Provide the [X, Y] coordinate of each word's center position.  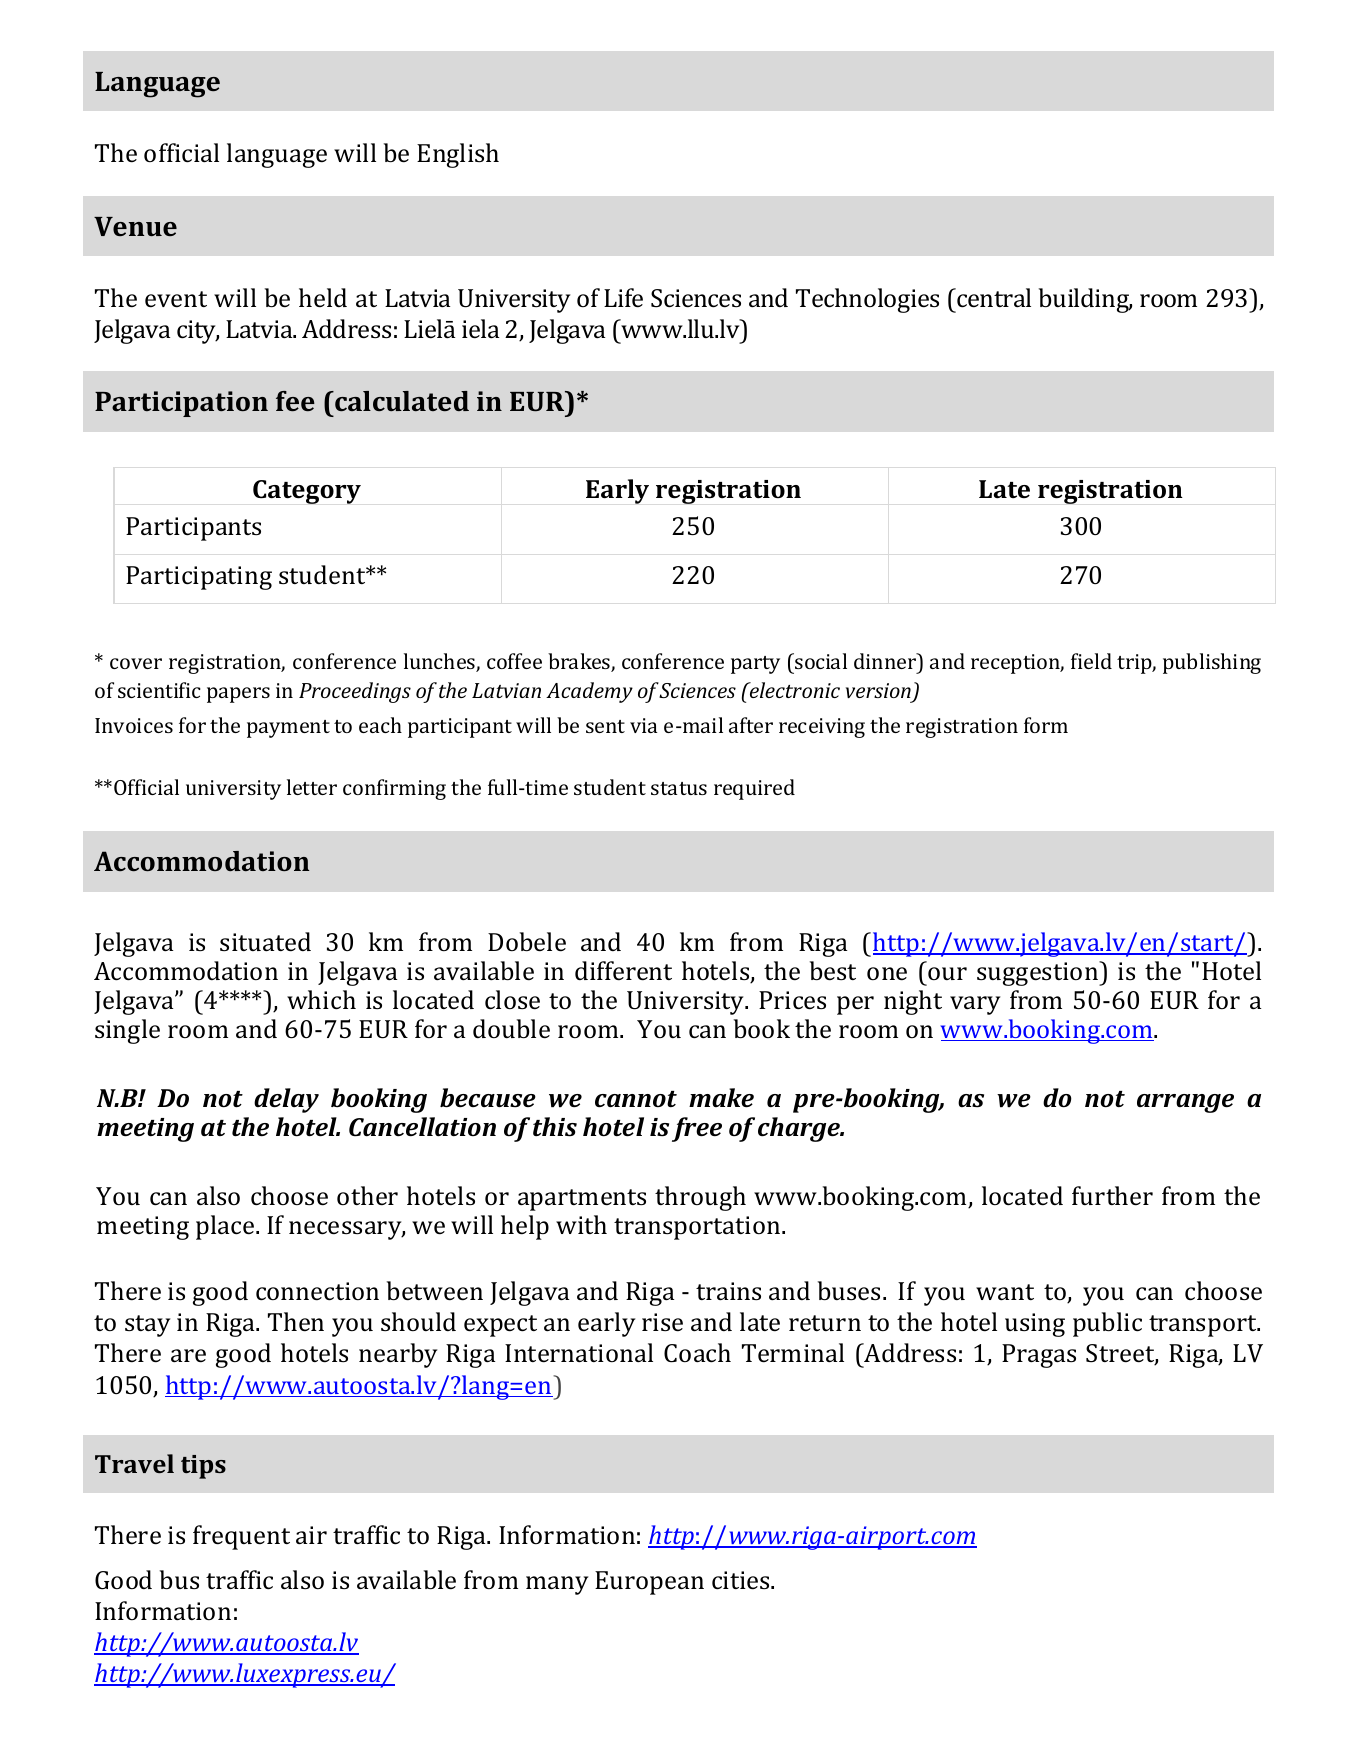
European [649, 1583]
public [1107, 1324]
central [993, 298]
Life [623, 298]
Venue [135, 226]
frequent [241, 1537]
